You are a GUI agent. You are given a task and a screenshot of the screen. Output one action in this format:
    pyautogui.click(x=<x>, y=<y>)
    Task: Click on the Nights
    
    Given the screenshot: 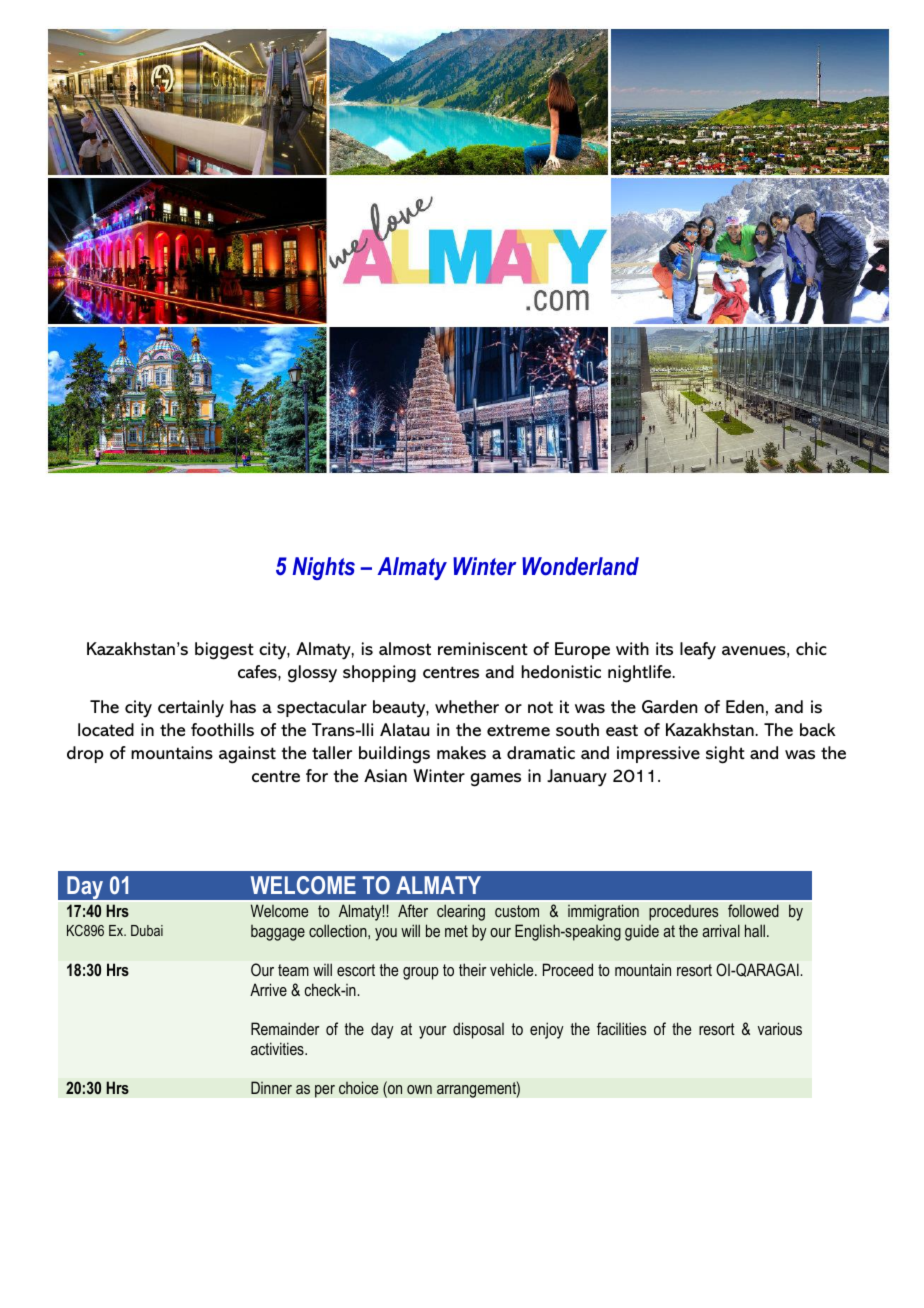 What is the action you would take?
    pyautogui.click(x=323, y=568)
